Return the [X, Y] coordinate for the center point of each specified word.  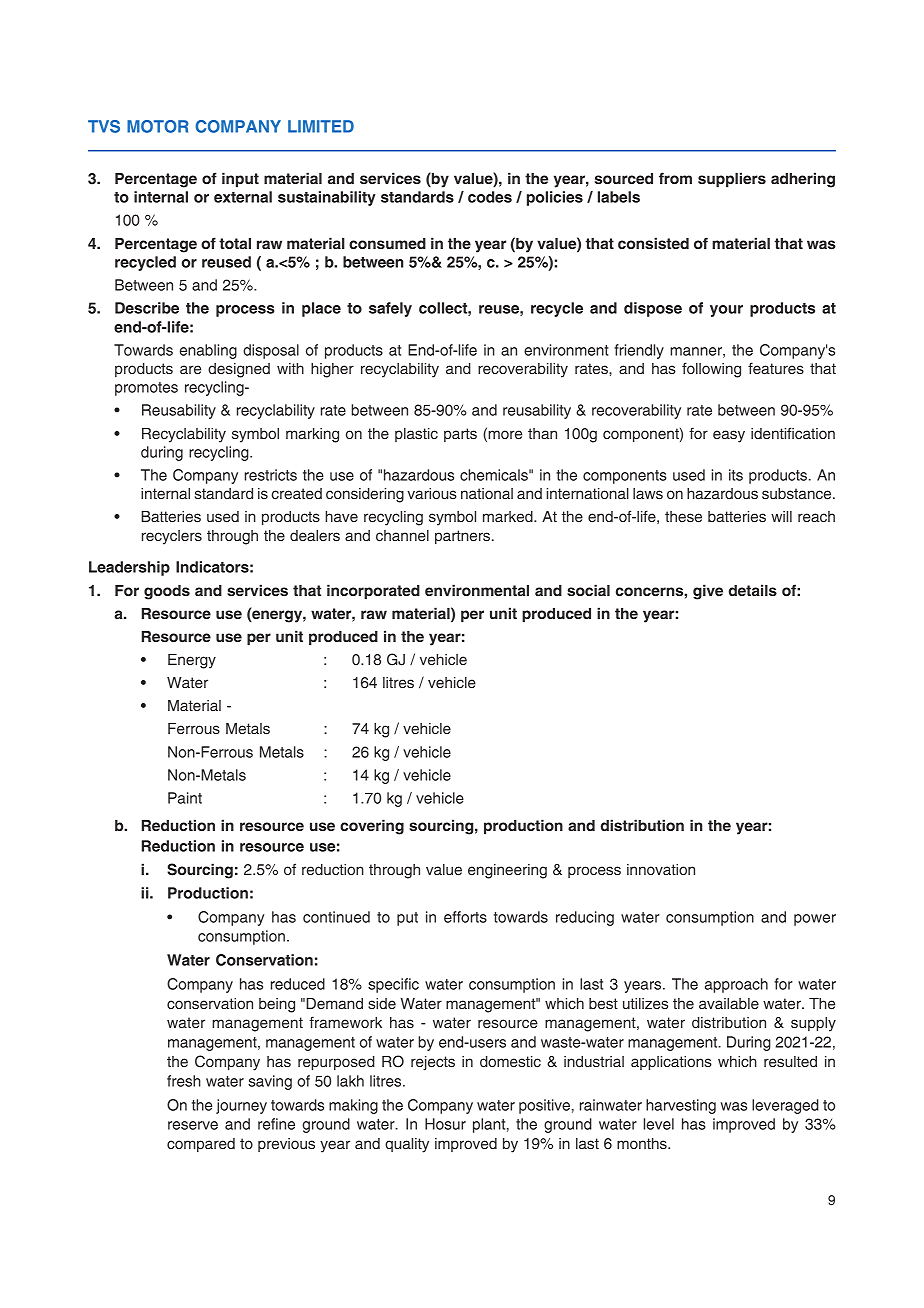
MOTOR [157, 126]
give [708, 592]
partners [464, 537]
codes [490, 197]
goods [167, 592]
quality [407, 1145]
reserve [193, 1125]
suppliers [732, 180]
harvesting [681, 1106]
